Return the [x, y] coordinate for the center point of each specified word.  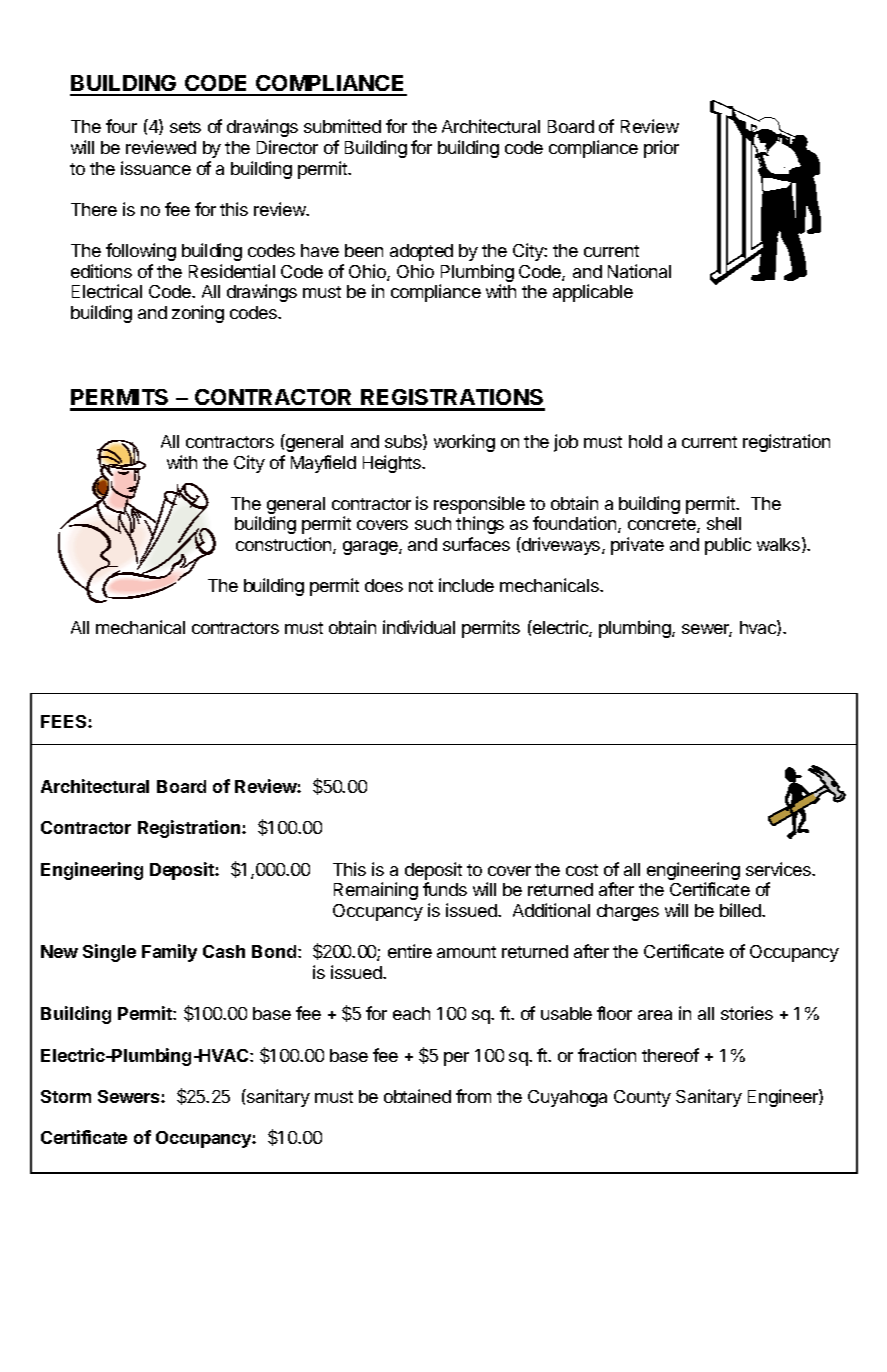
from [473, 1096]
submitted [342, 126]
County [642, 1098]
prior [661, 149]
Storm [66, 1096]
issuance [156, 168]
